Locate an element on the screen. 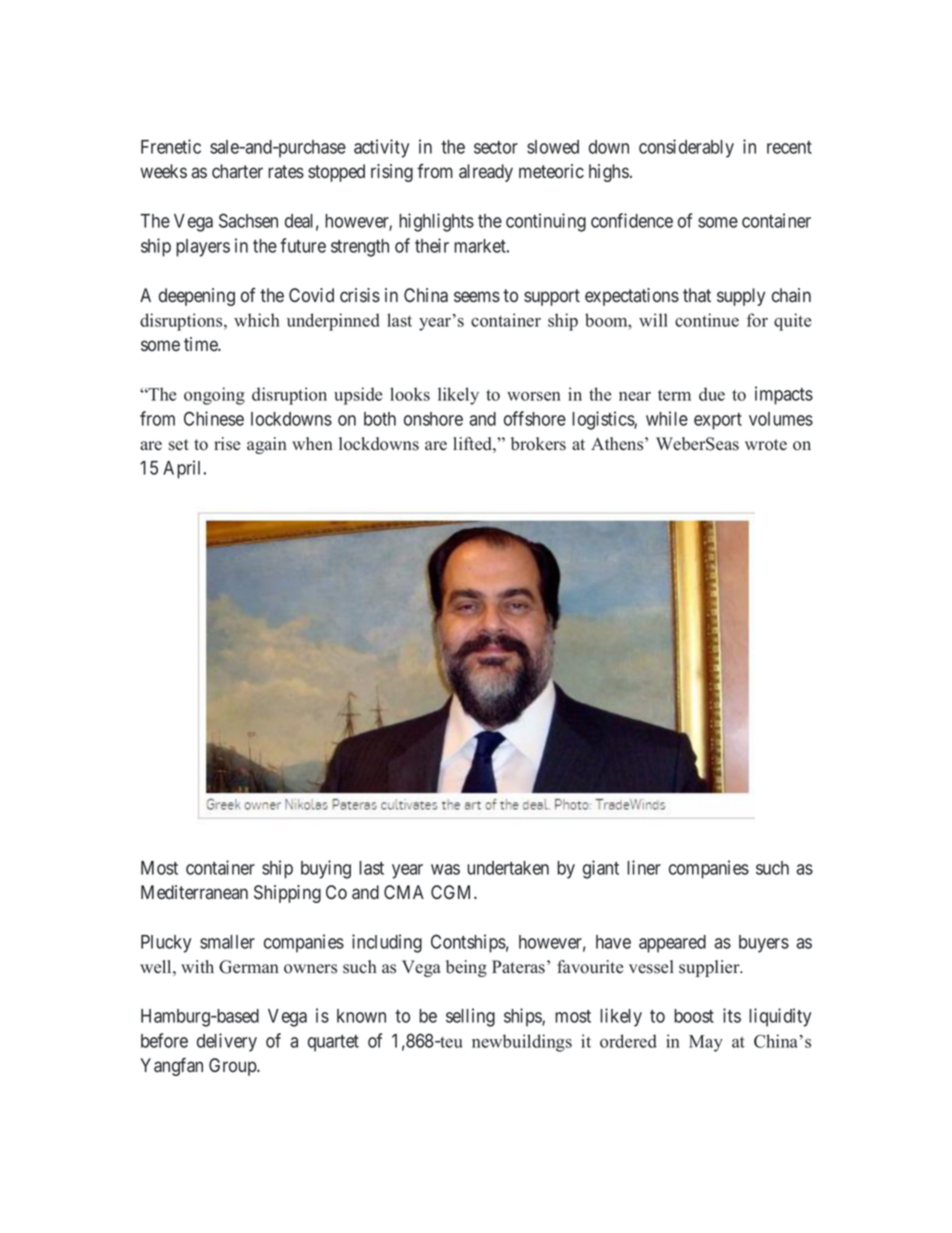 This screenshot has width=952, height=1233. April is located at coordinates (184, 469).
